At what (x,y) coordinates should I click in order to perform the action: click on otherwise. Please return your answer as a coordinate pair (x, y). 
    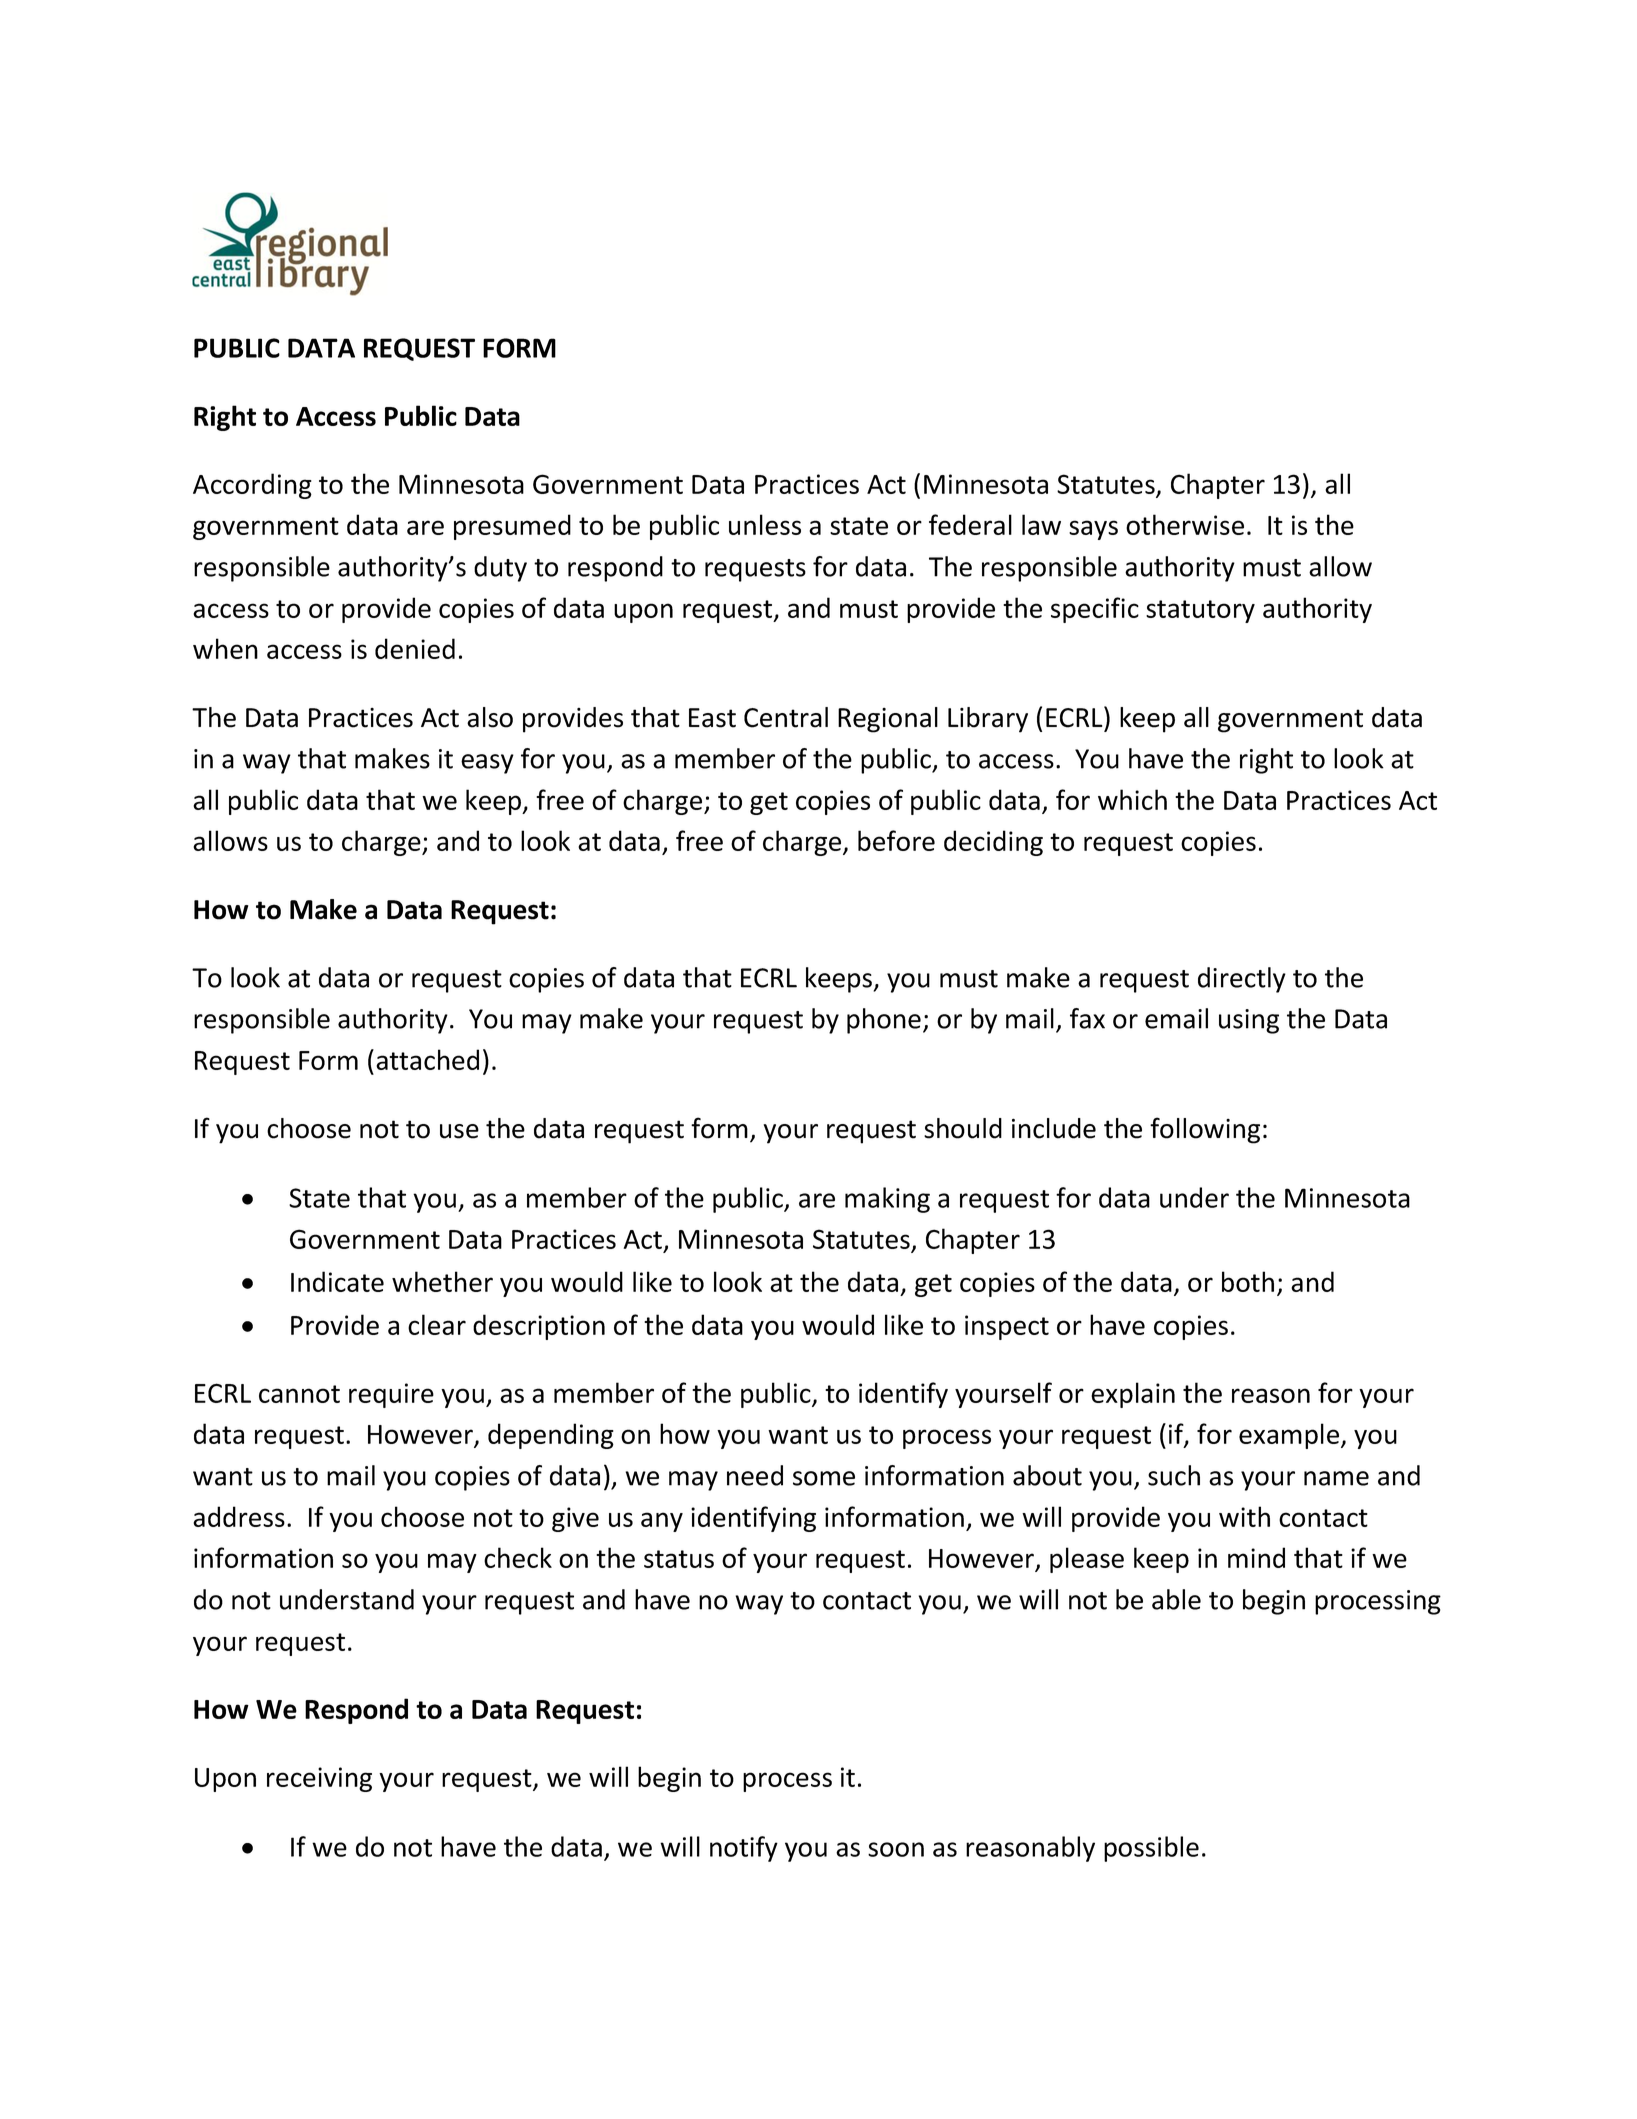
    Looking at the image, I should click on (1185, 524).
